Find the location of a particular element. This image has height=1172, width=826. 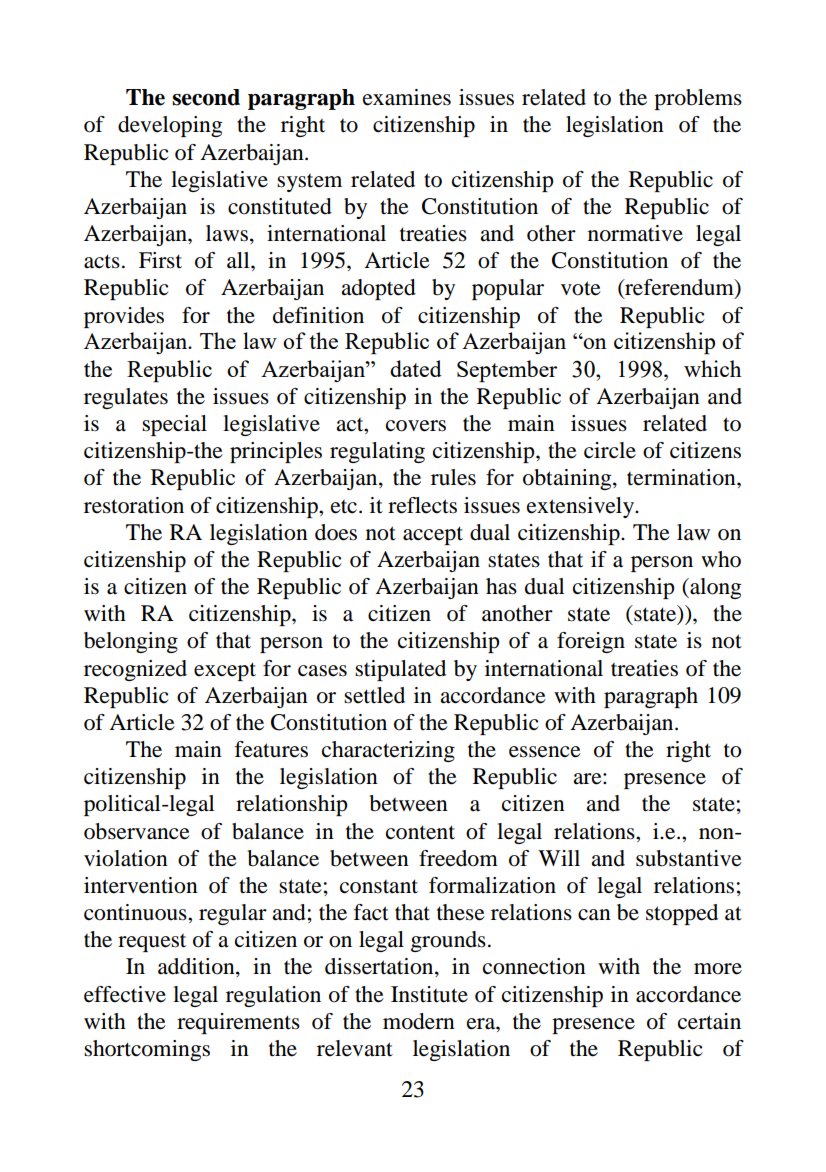

essence is located at coordinates (545, 752).
